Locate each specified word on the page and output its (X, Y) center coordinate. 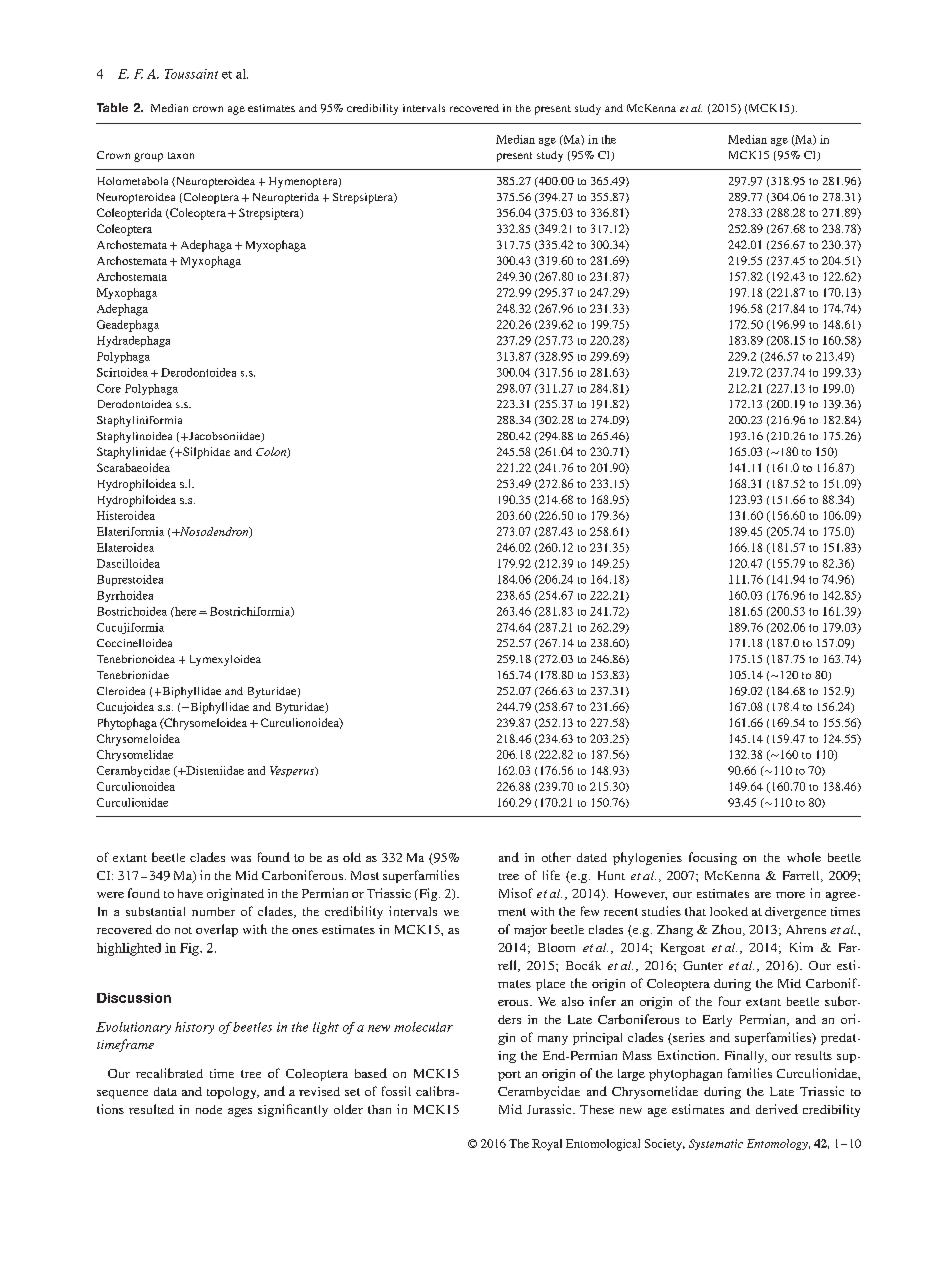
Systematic (716, 1144)
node (209, 1109)
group (148, 157)
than (379, 1109)
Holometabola (133, 181)
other (556, 857)
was (241, 859)
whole (804, 857)
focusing (713, 858)
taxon (181, 155)
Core (109, 388)
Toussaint (191, 74)
